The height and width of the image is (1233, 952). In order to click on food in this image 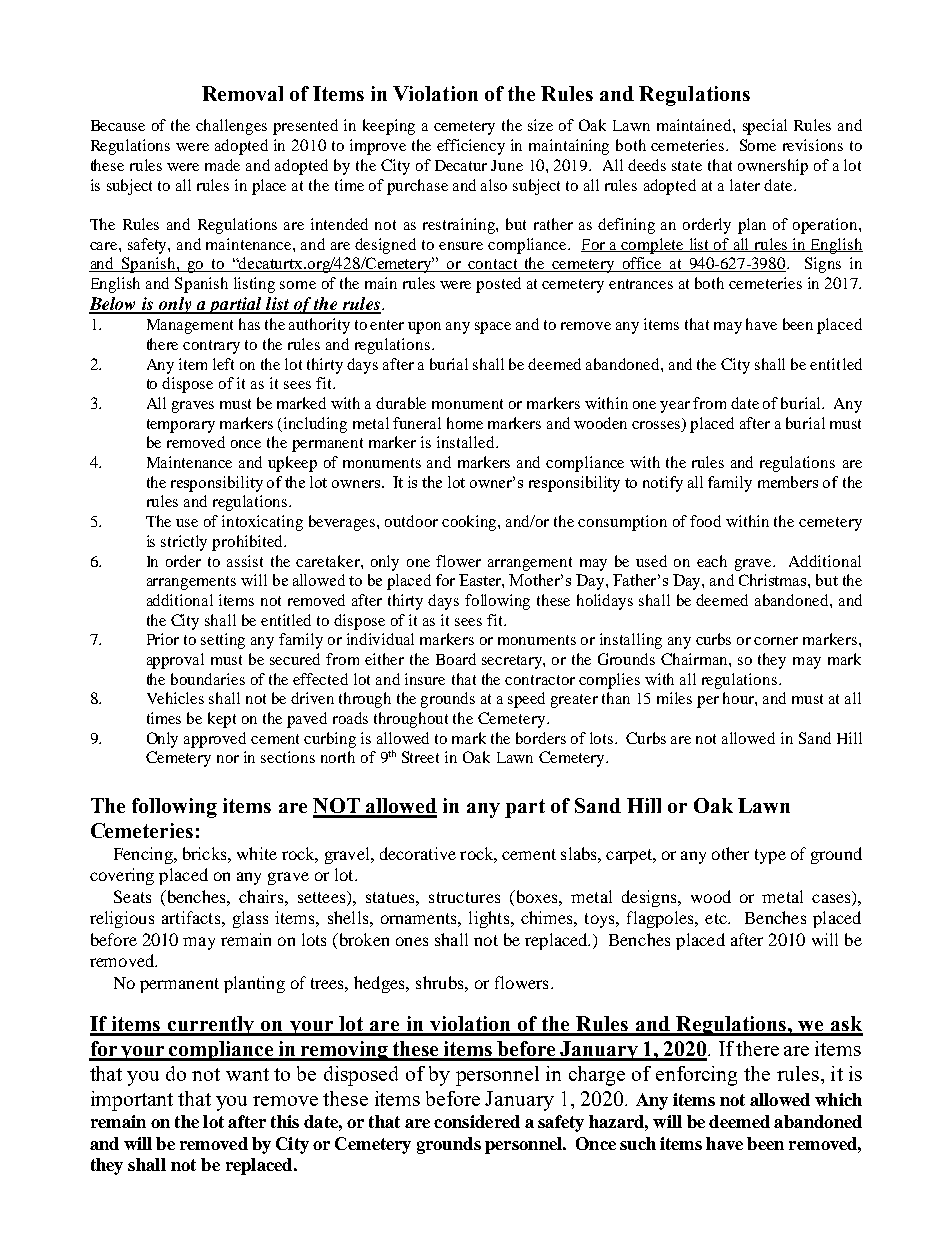, I will do `click(705, 521)`.
